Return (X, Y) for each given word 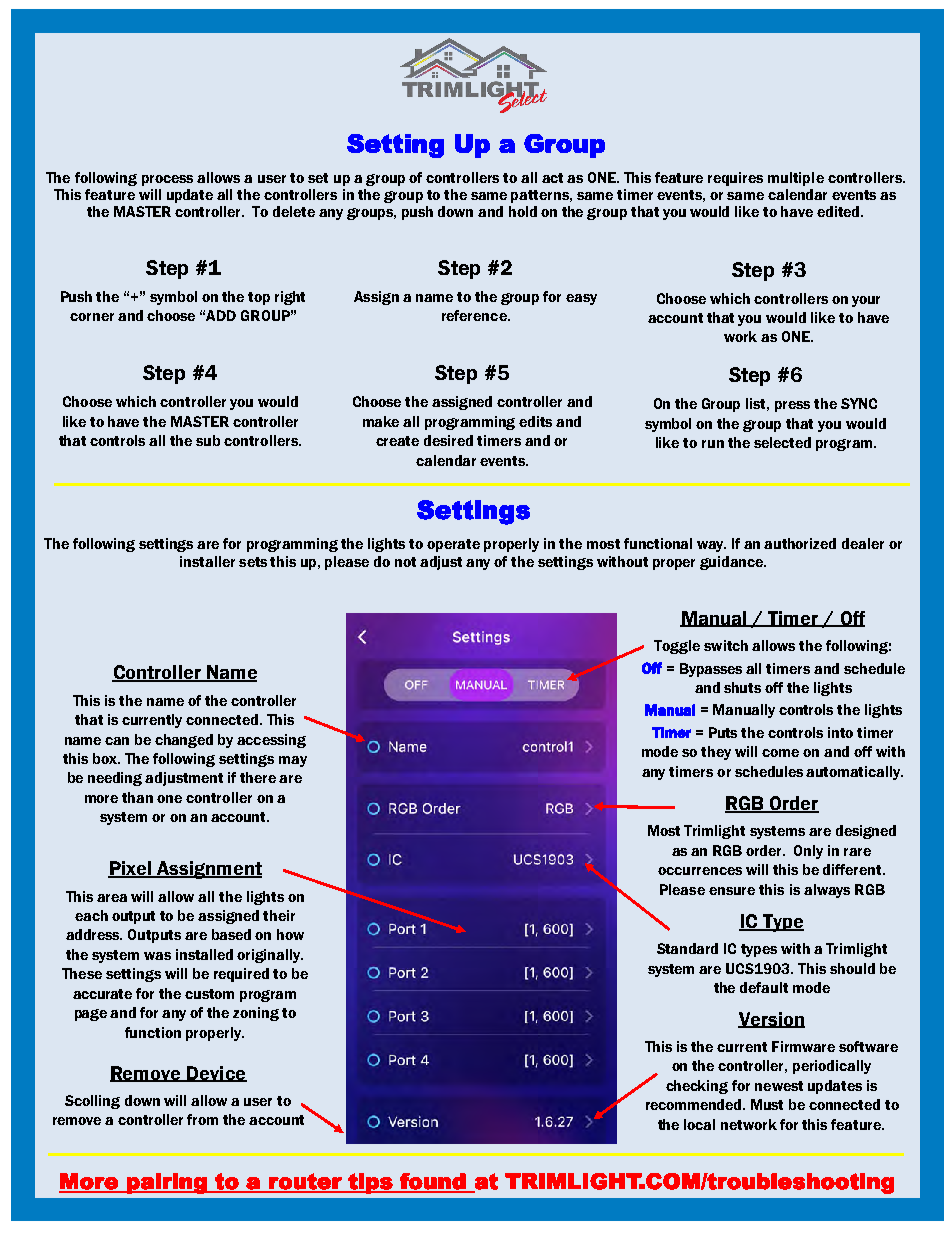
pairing (167, 1183)
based (231, 934)
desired (448, 440)
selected (782, 442)
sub (208, 440)
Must (767, 1104)
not (405, 562)
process (167, 180)
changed (184, 741)
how (290, 934)
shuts (742, 687)
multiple (796, 179)
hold (523, 211)
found (433, 1182)
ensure (732, 891)
